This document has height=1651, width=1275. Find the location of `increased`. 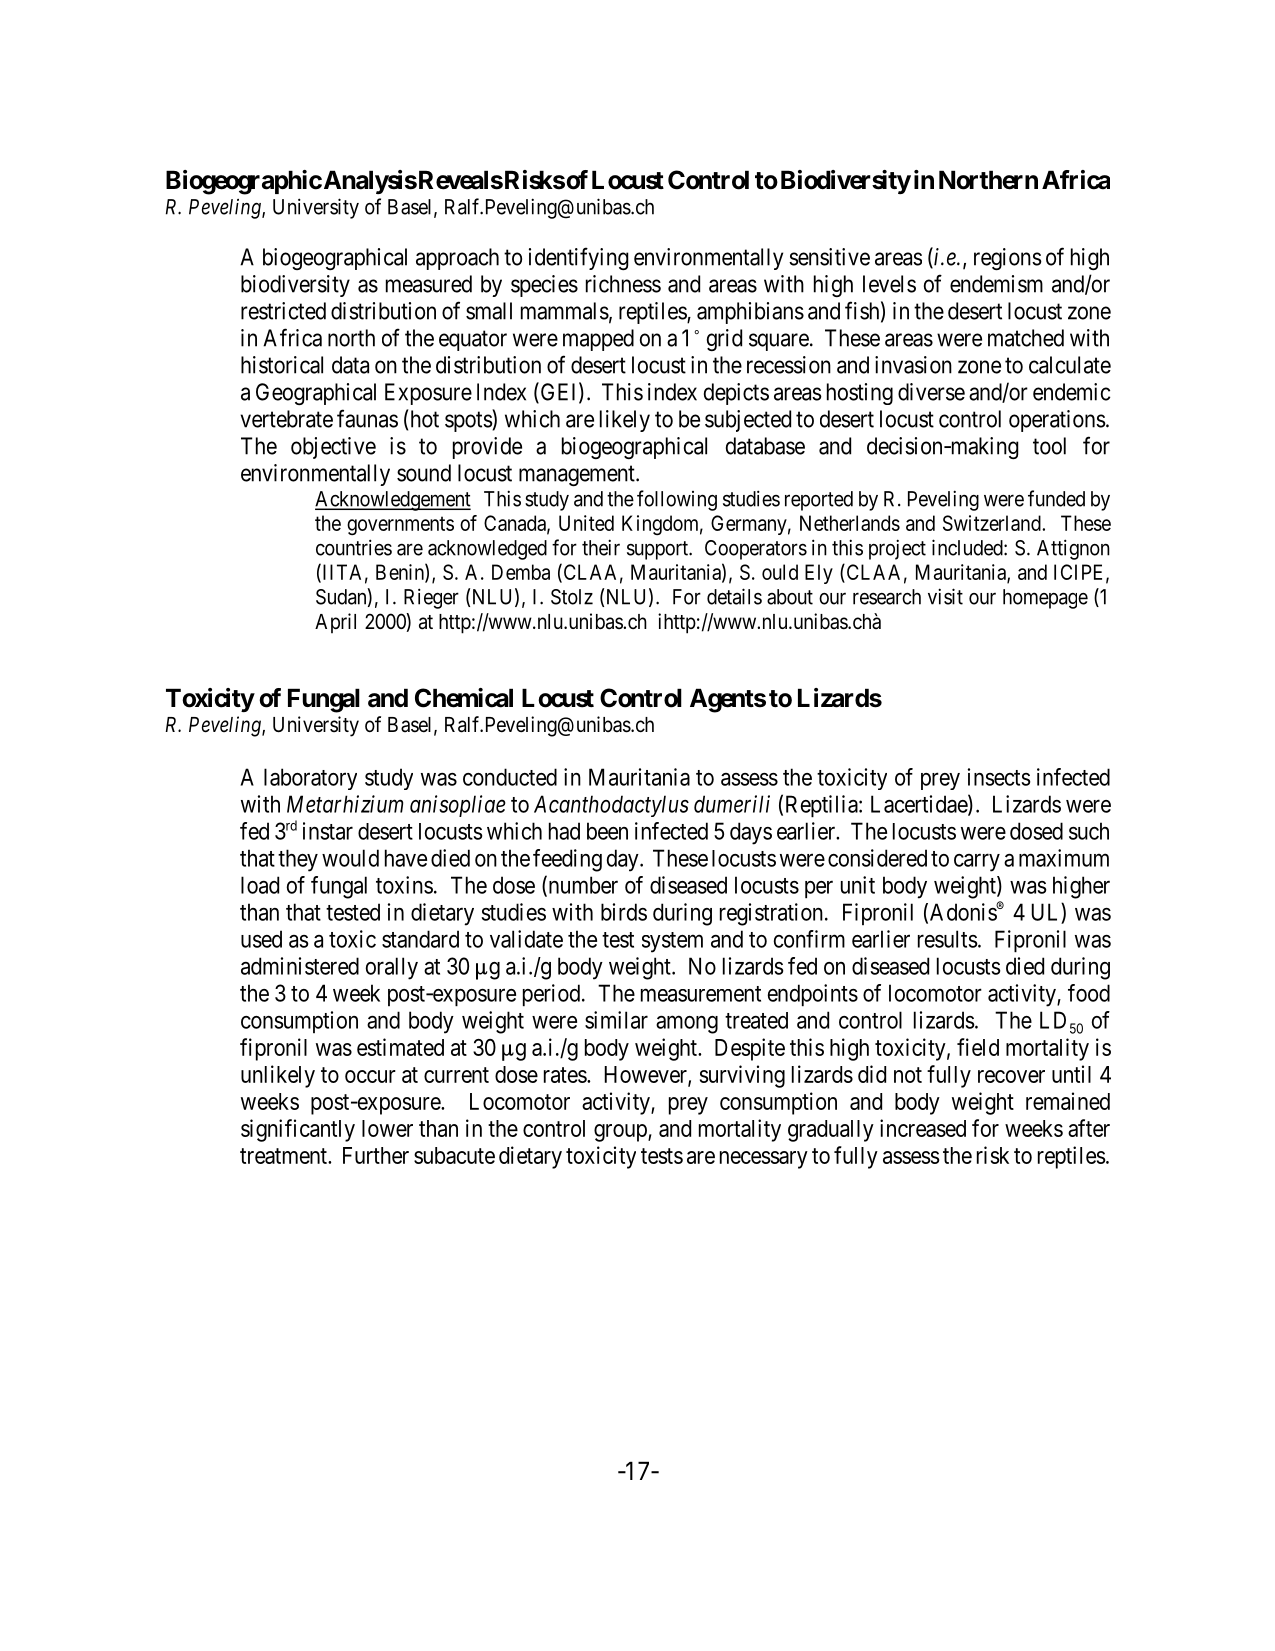

increased is located at coordinates (923, 1128).
